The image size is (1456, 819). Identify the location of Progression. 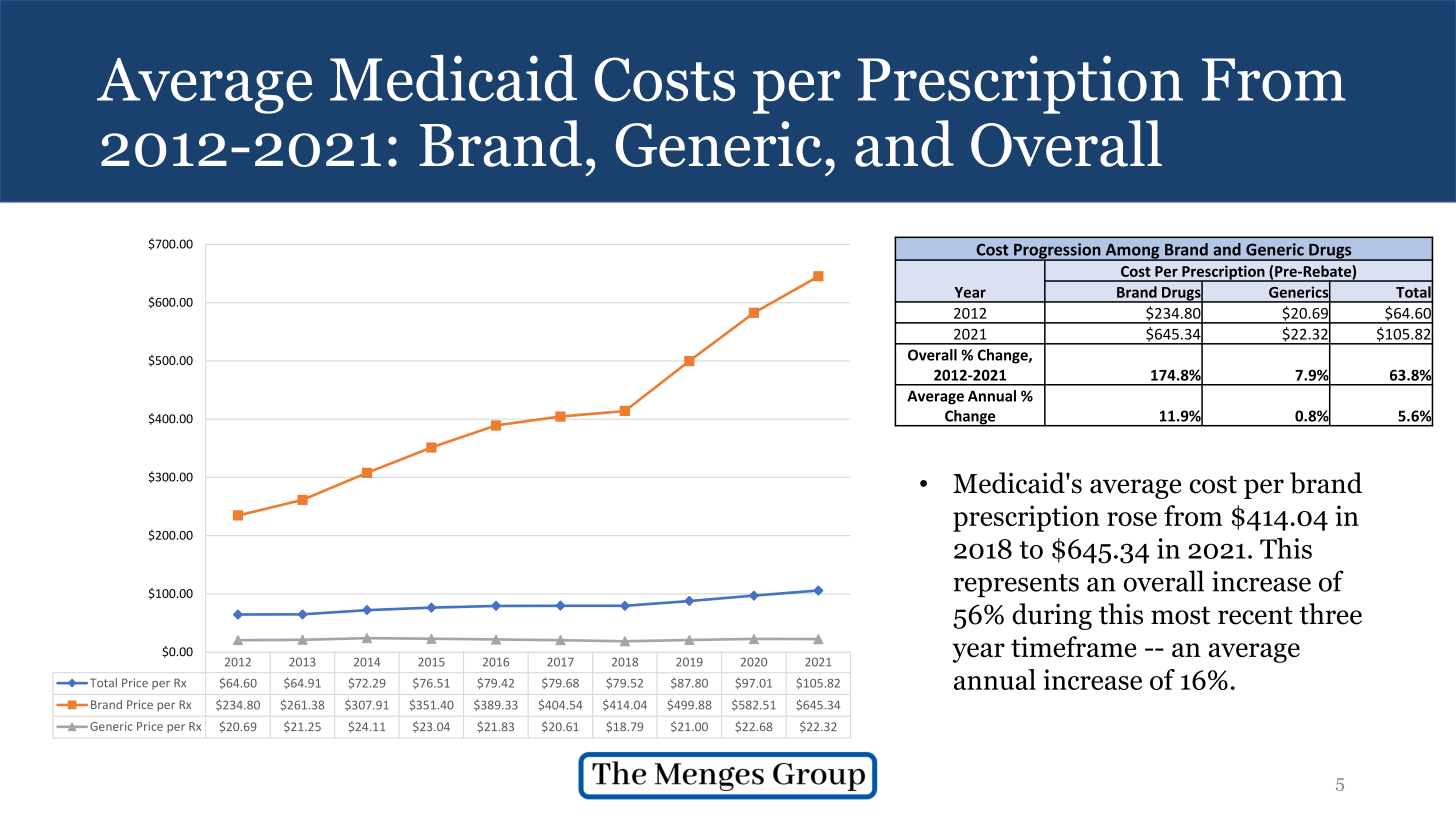
(1057, 252).
